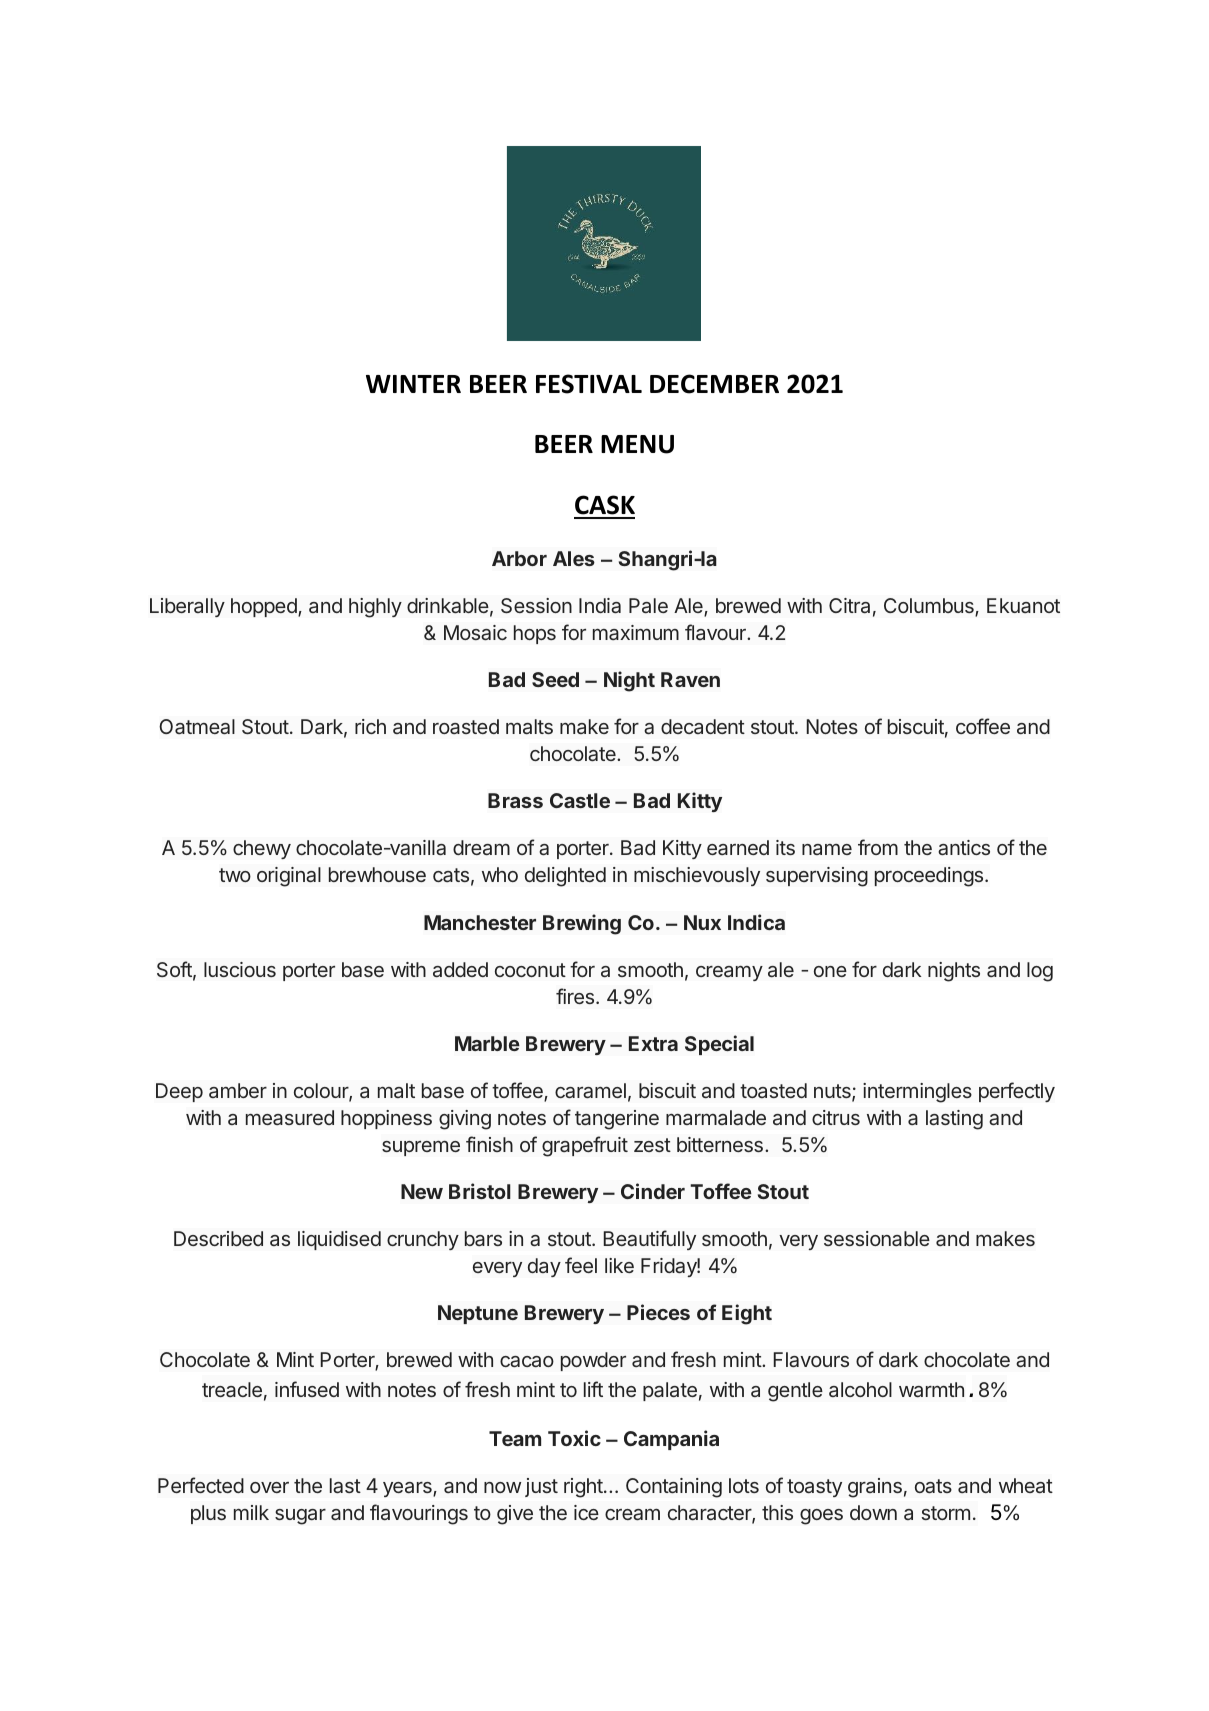 This screenshot has height=1711, width=1209. What do you see at coordinates (240, 969) in the screenshot?
I see `luscious` at bounding box center [240, 969].
